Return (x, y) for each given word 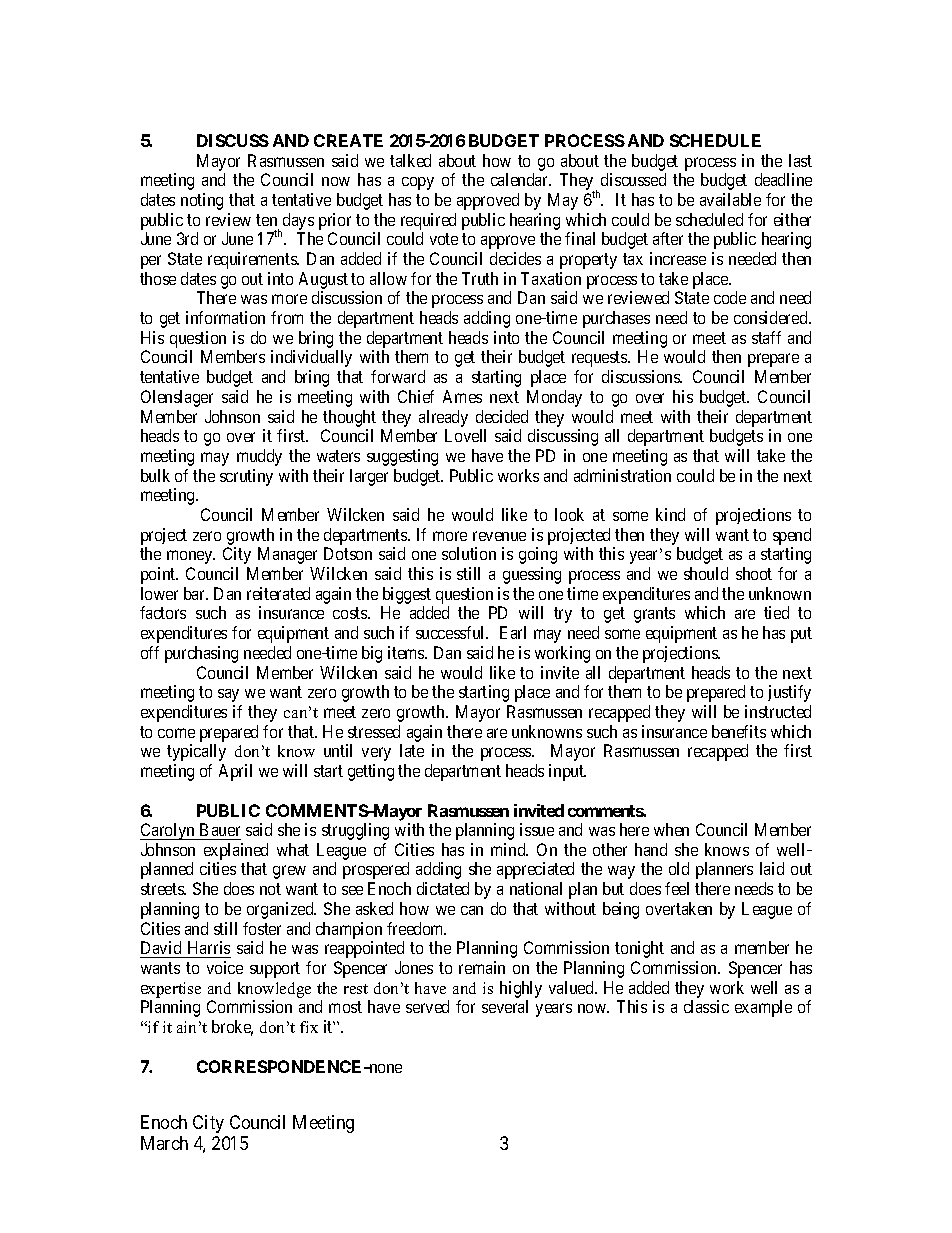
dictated (443, 888)
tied (776, 612)
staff (766, 337)
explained (236, 851)
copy (418, 183)
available (730, 199)
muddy (259, 457)
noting (202, 201)
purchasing (201, 654)
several (505, 1006)
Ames (462, 396)
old (679, 868)
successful (452, 632)
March (164, 1143)
